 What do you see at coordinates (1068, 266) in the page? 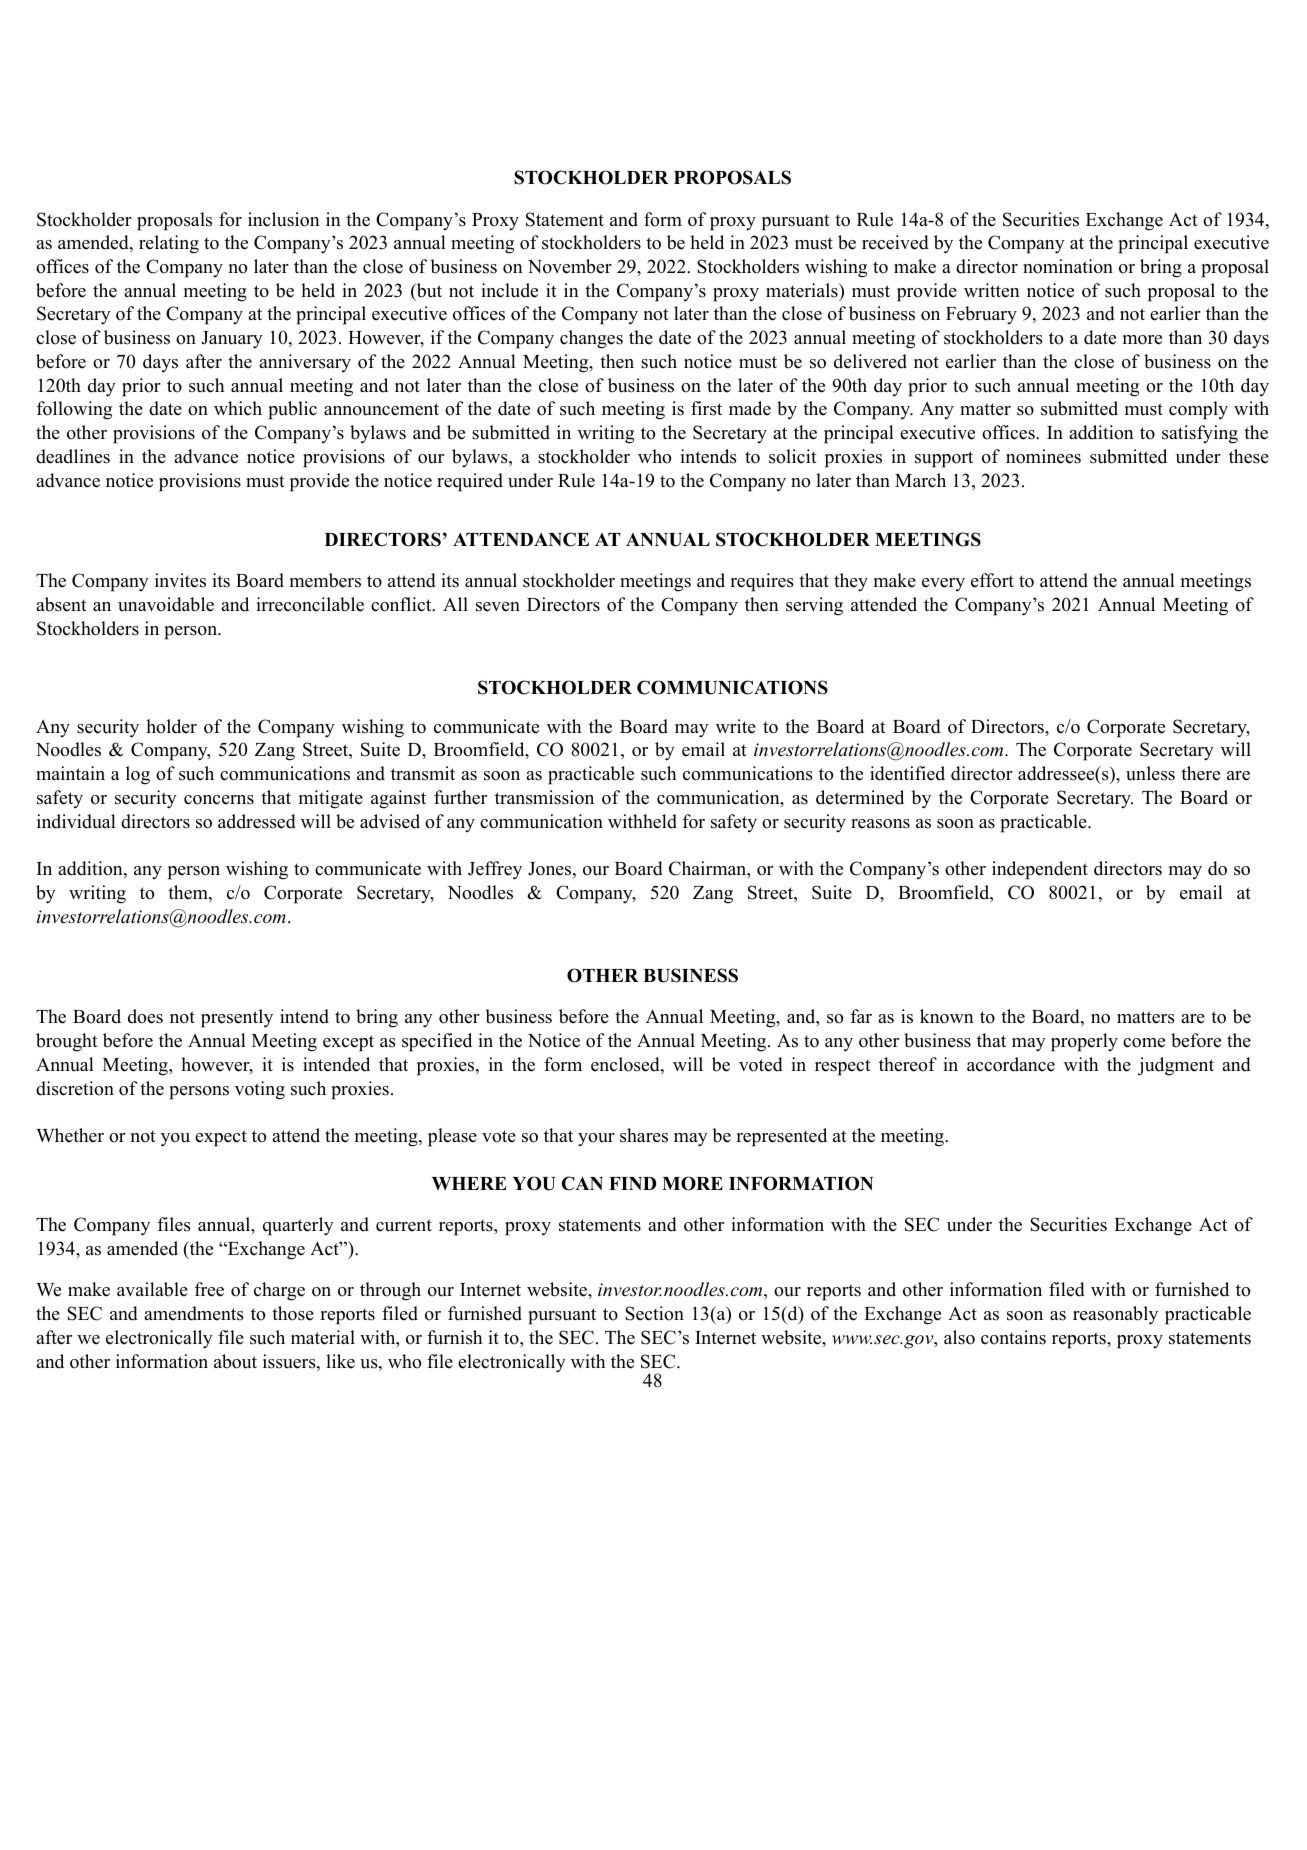
I see `nomination` at bounding box center [1068, 266].
